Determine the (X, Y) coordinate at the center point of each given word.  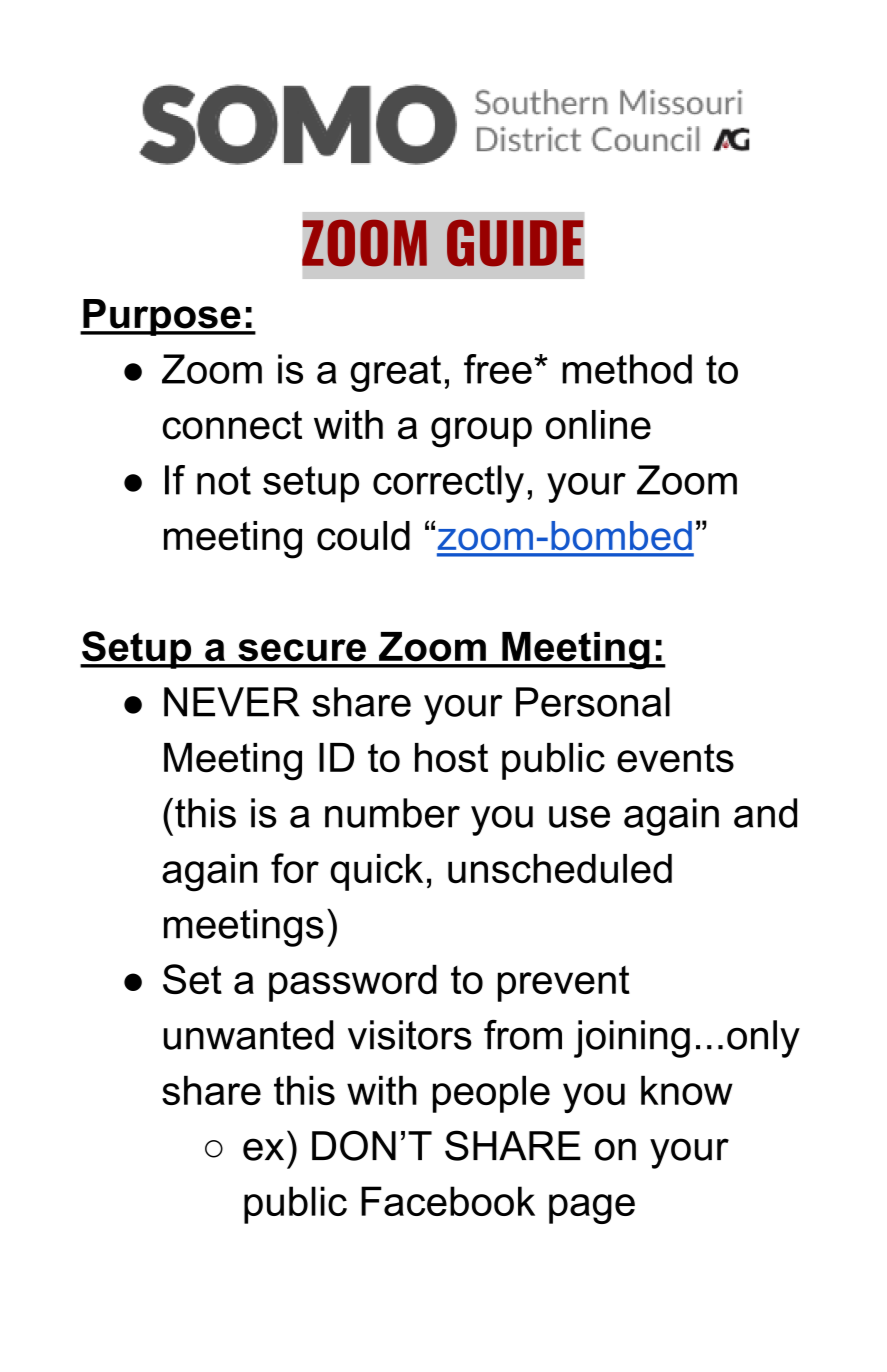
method (627, 369)
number (392, 813)
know (687, 1090)
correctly (448, 484)
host (451, 758)
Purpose (162, 317)
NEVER (232, 702)
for (295, 868)
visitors (410, 1035)
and (765, 813)
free (498, 369)
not (224, 480)
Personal (593, 702)
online (598, 425)
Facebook (448, 1201)
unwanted (249, 1035)
